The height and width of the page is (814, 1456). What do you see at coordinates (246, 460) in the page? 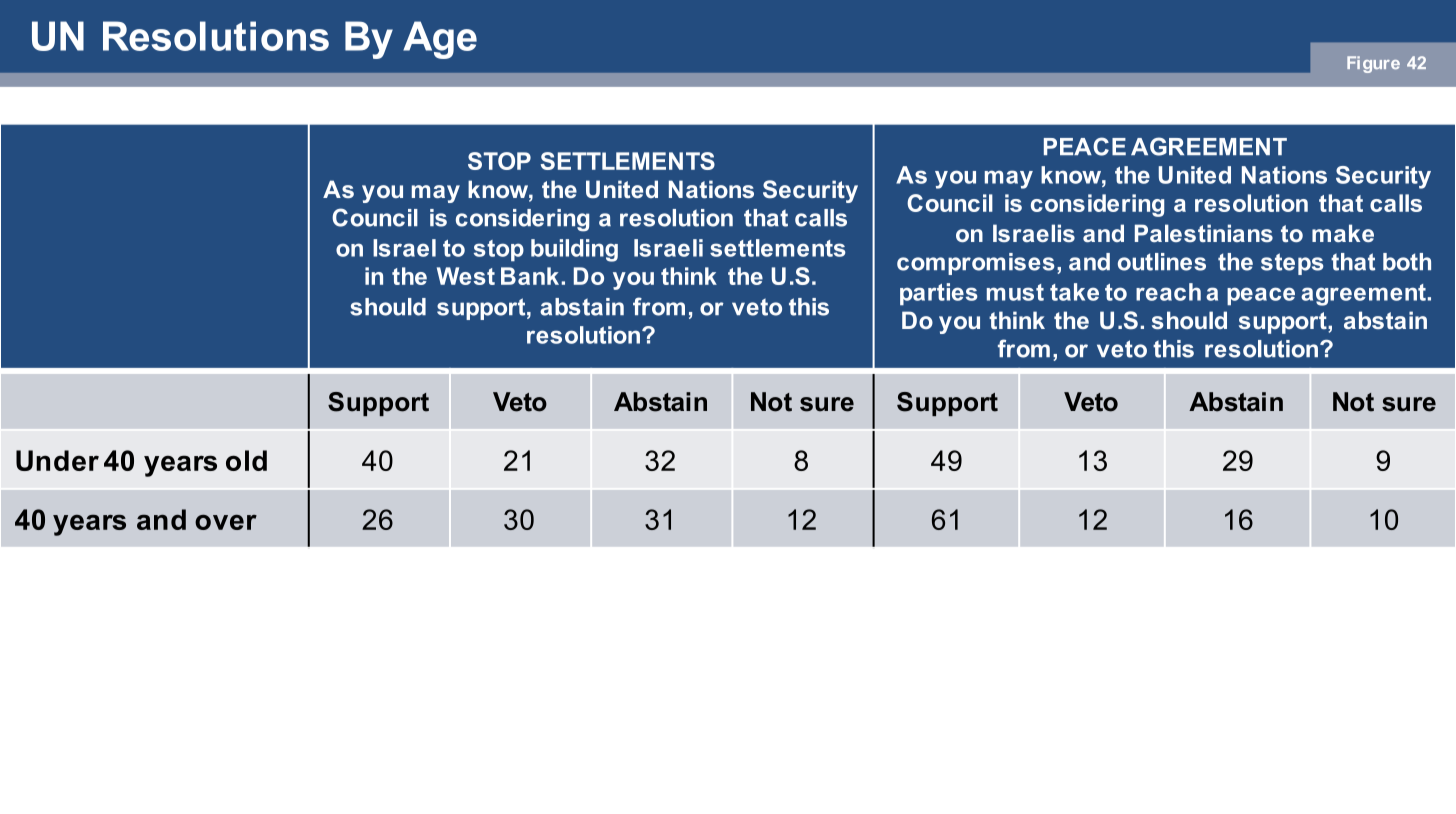
I see `old` at bounding box center [246, 460].
